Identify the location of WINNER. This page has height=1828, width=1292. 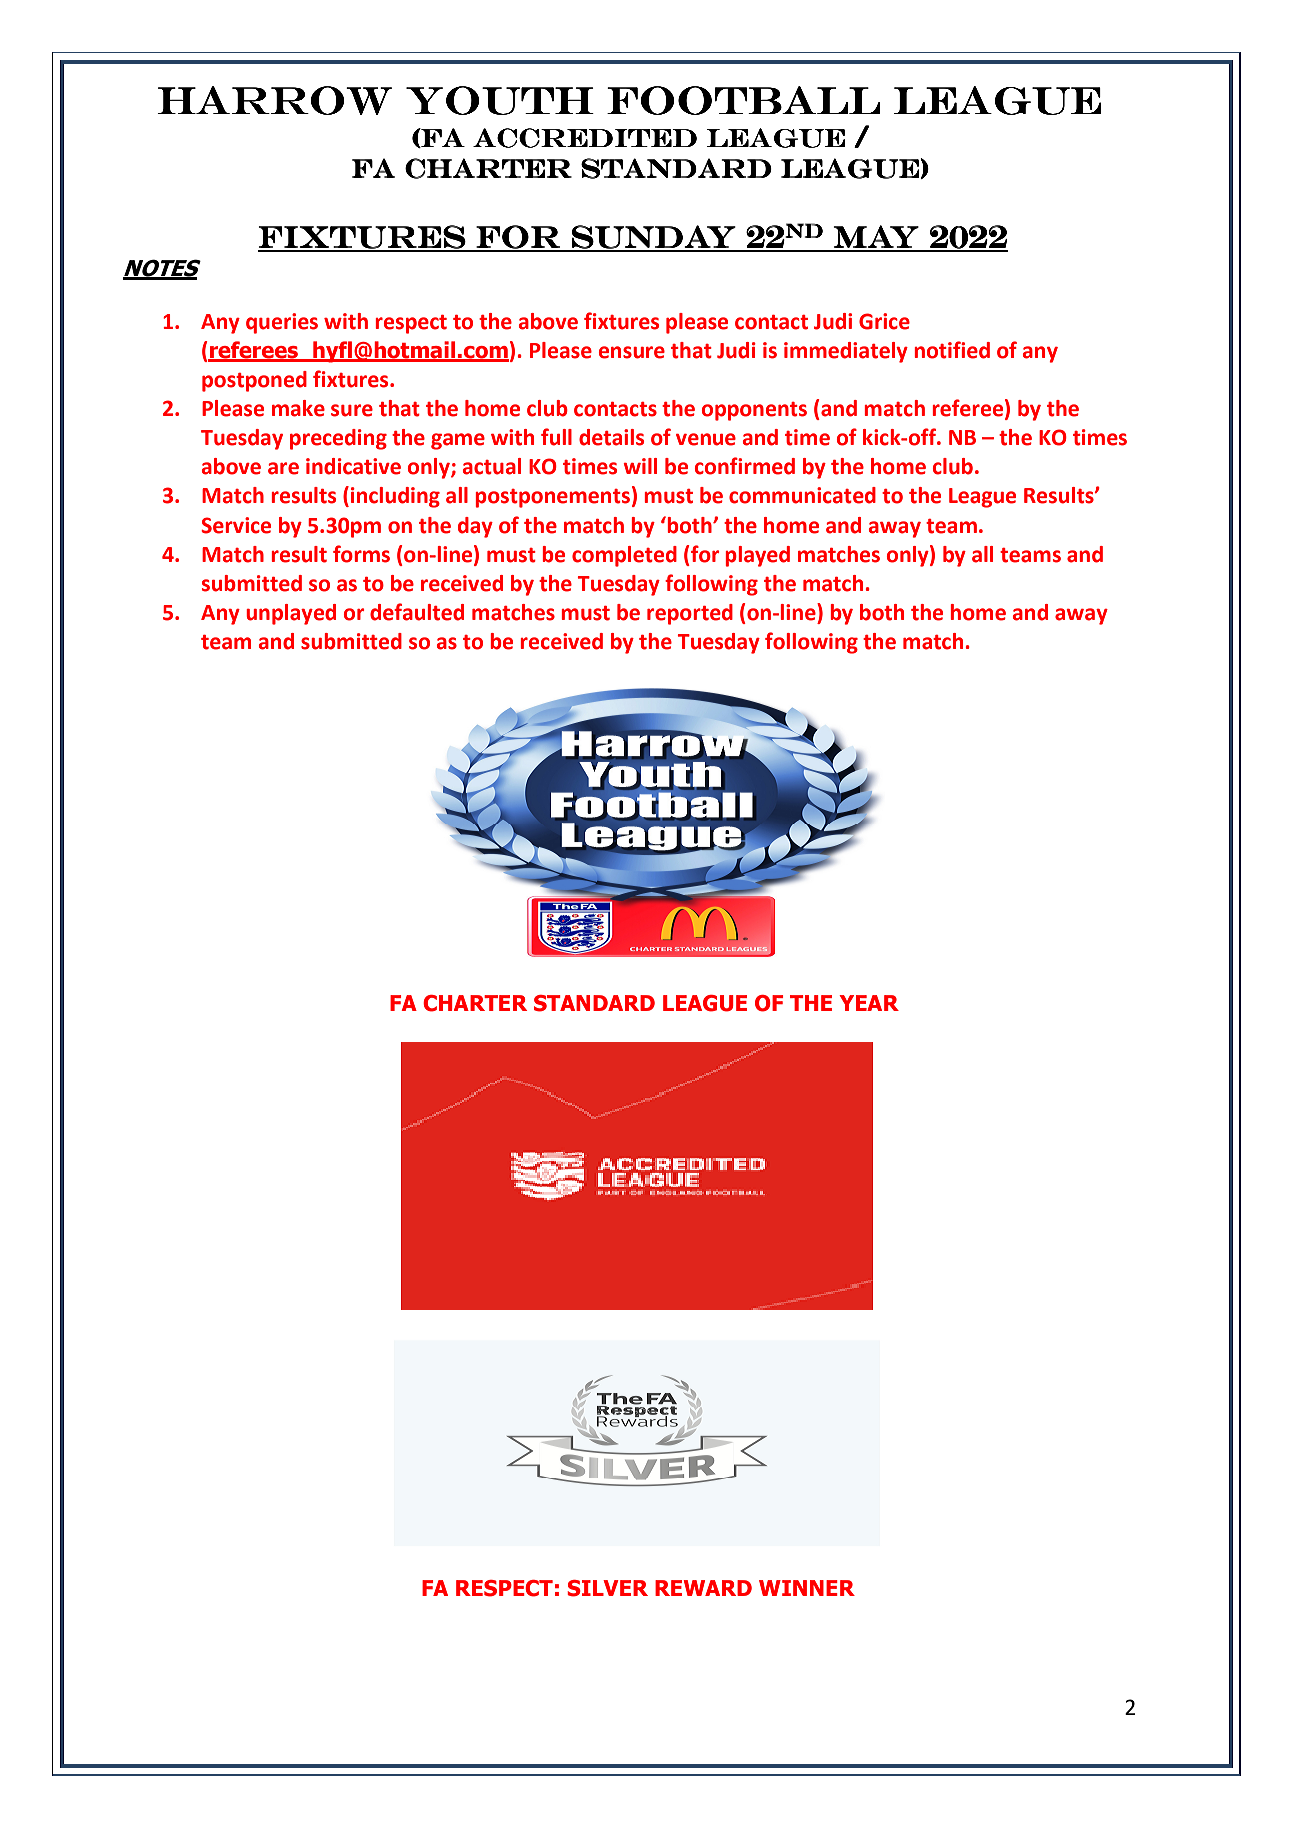
(807, 1588).
